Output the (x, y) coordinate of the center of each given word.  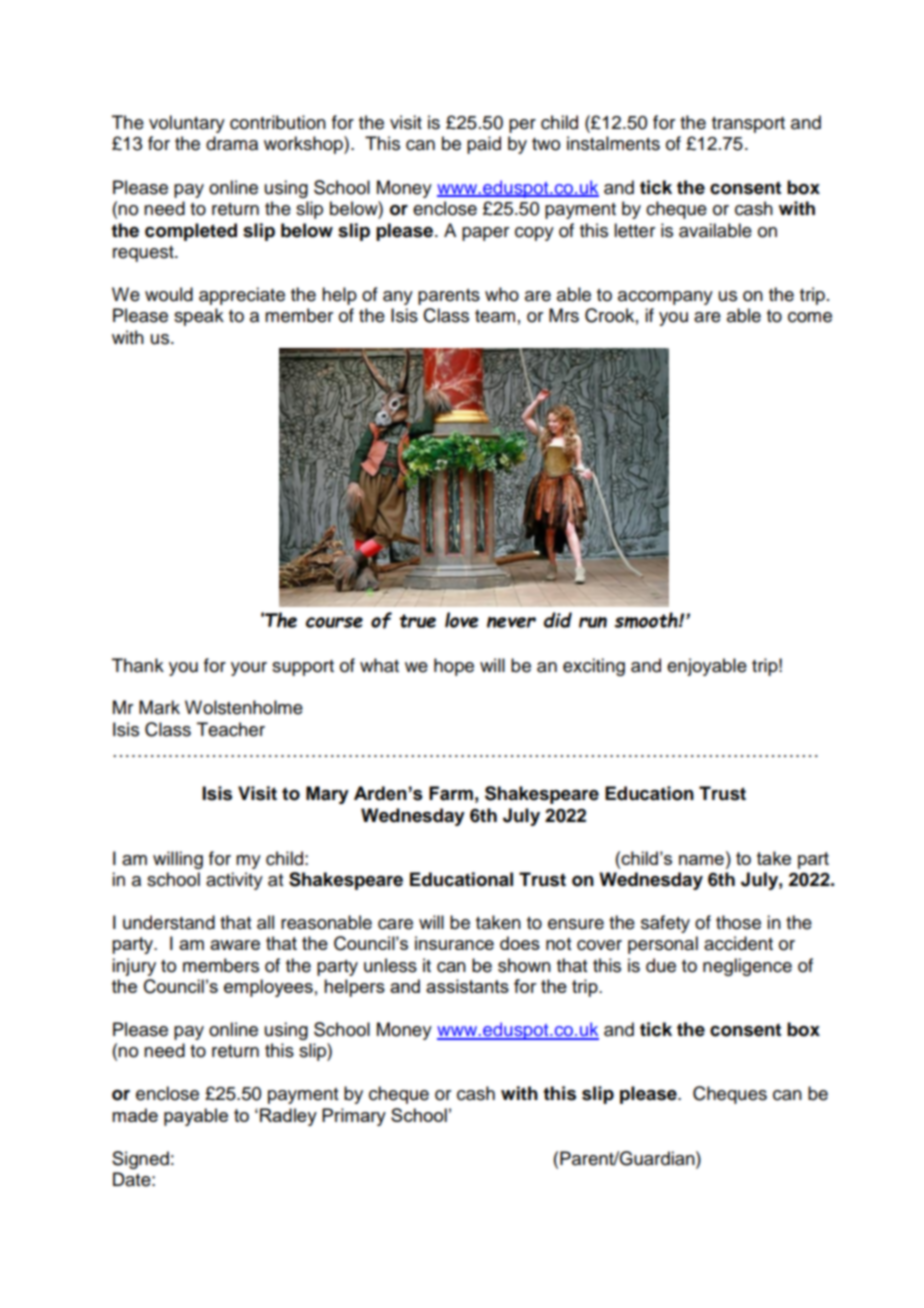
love (462, 620)
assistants (467, 986)
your (249, 669)
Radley (288, 1117)
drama (232, 143)
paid (484, 145)
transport (748, 125)
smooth (647, 620)
